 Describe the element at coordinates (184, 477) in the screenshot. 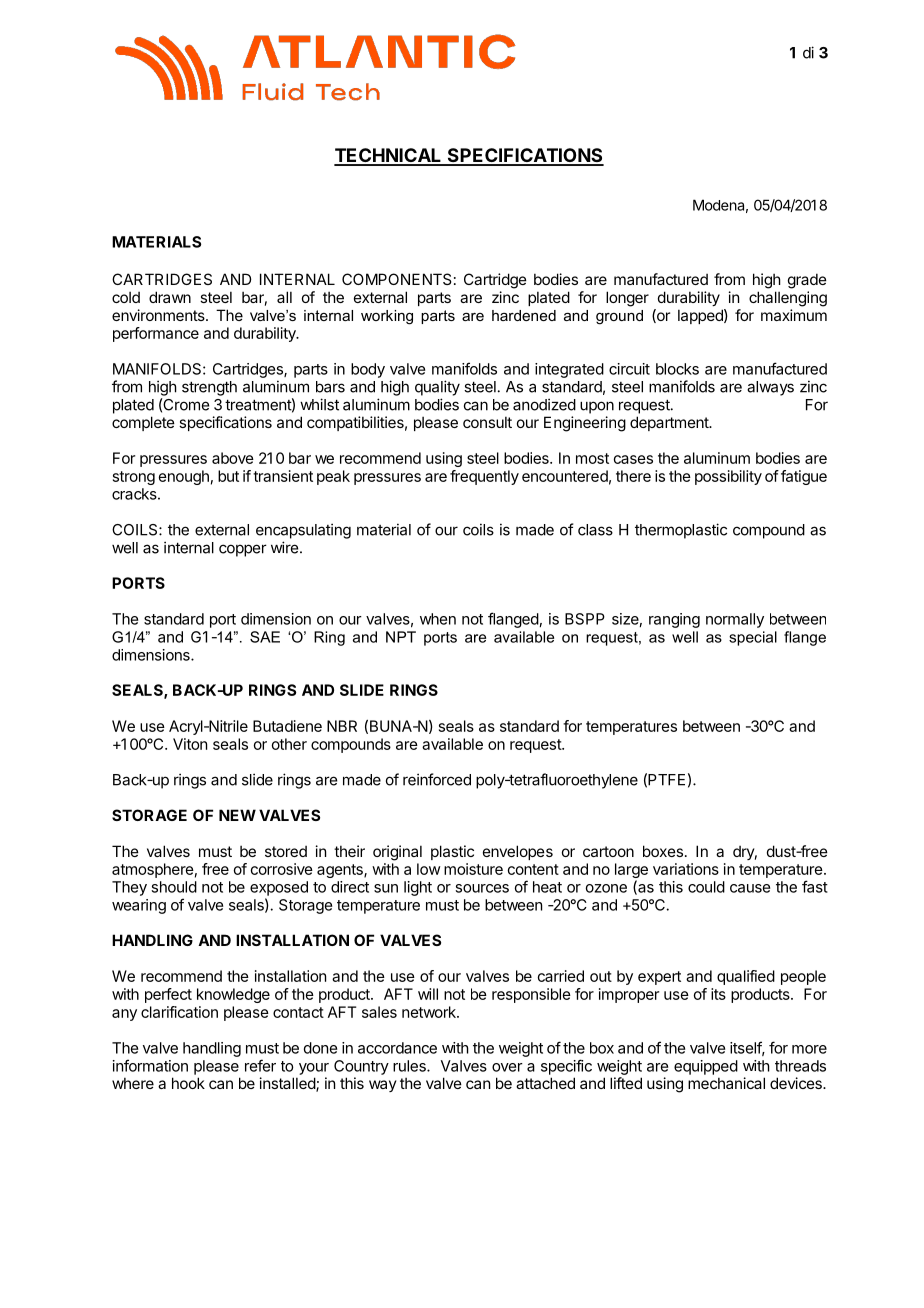

I see `enough` at that location.
